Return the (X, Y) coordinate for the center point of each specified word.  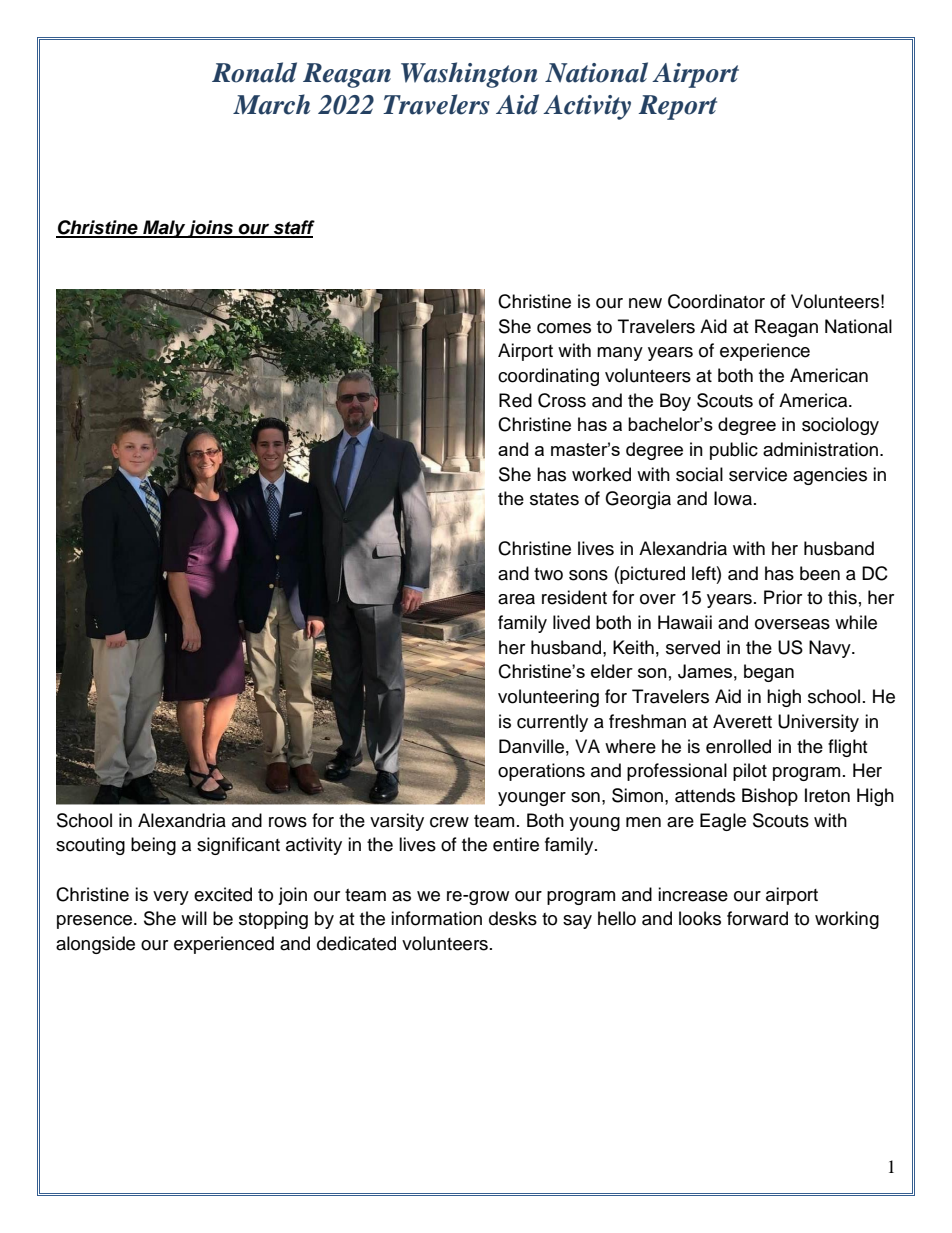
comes (564, 328)
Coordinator (716, 301)
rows (288, 822)
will (194, 918)
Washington (469, 75)
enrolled (738, 746)
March (271, 104)
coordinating (548, 377)
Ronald (254, 72)
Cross (562, 400)
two (548, 574)
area (516, 599)
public (734, 451)
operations (541, 772)
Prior (783, 597)
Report (678, 107)
